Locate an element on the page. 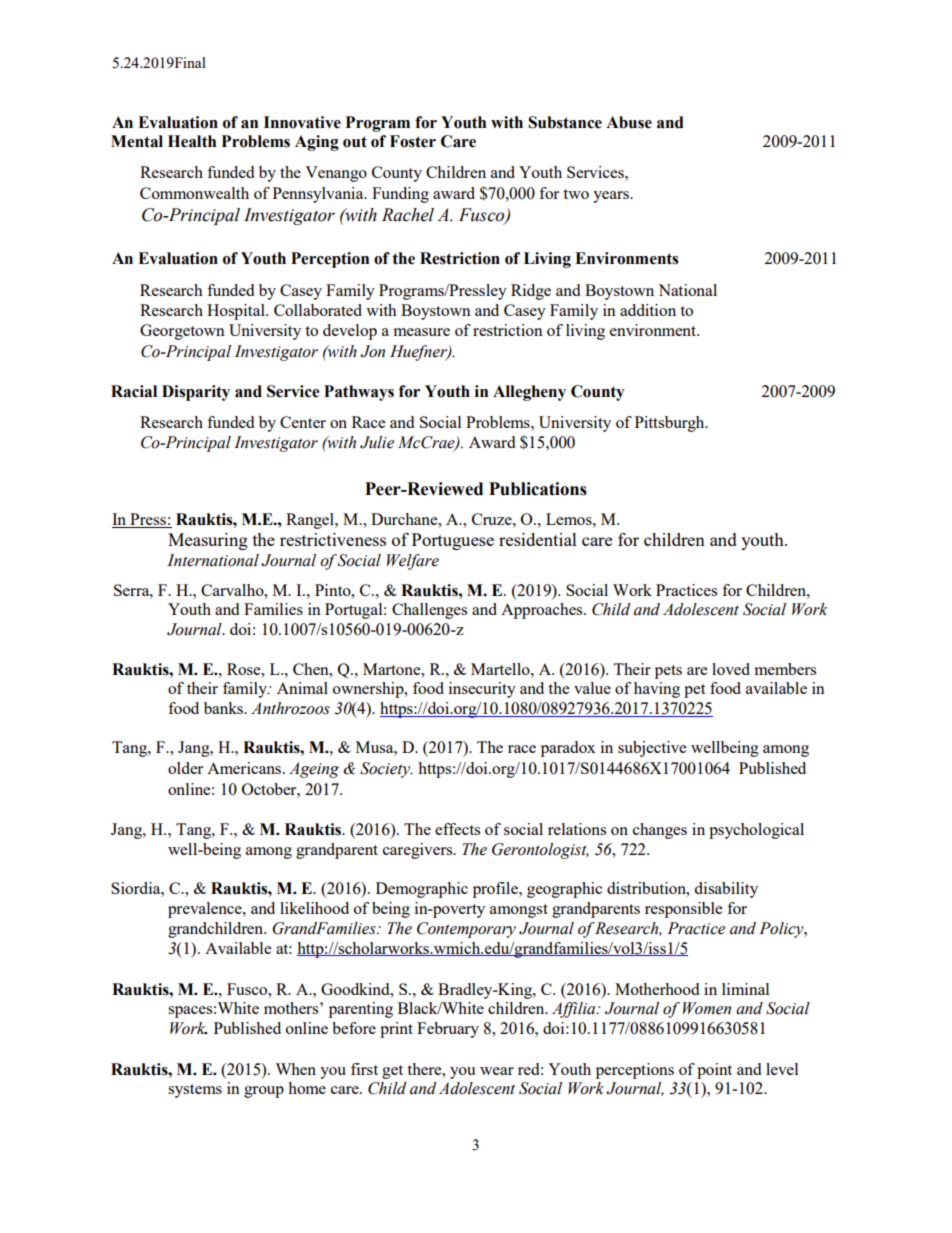 The image size is (952, 1233). Measuring is located at coordinates (208, 541).
